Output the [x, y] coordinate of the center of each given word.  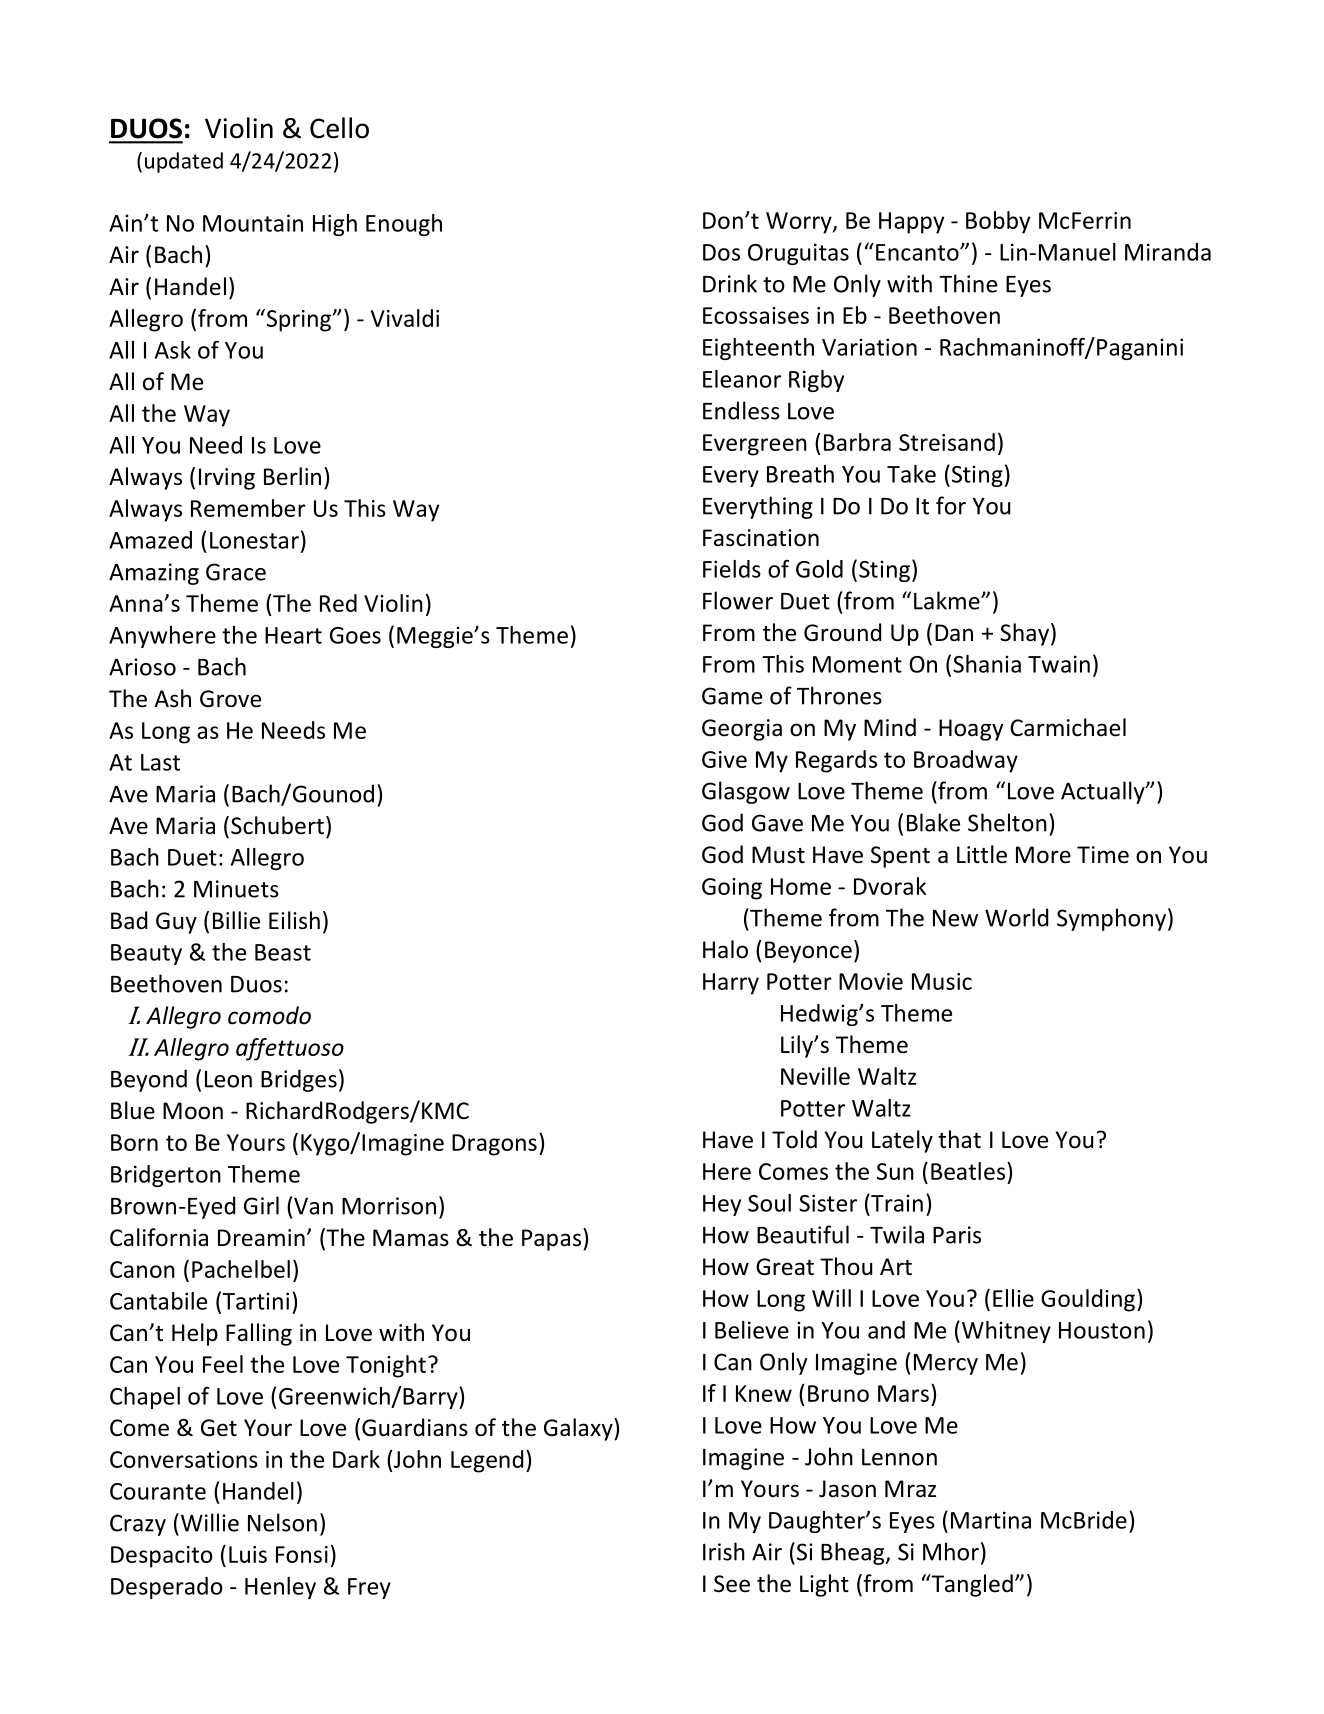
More [1043, 855]
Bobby [998, 222]
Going [732, 889]
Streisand [947, 442]
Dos [721, 252]
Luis [248, 1554]
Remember [248, 508]
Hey [722, 1205]
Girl [261, 1205]
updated [184, 162]
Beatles [968, 1171]
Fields [732, 569]
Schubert [277, 825]
